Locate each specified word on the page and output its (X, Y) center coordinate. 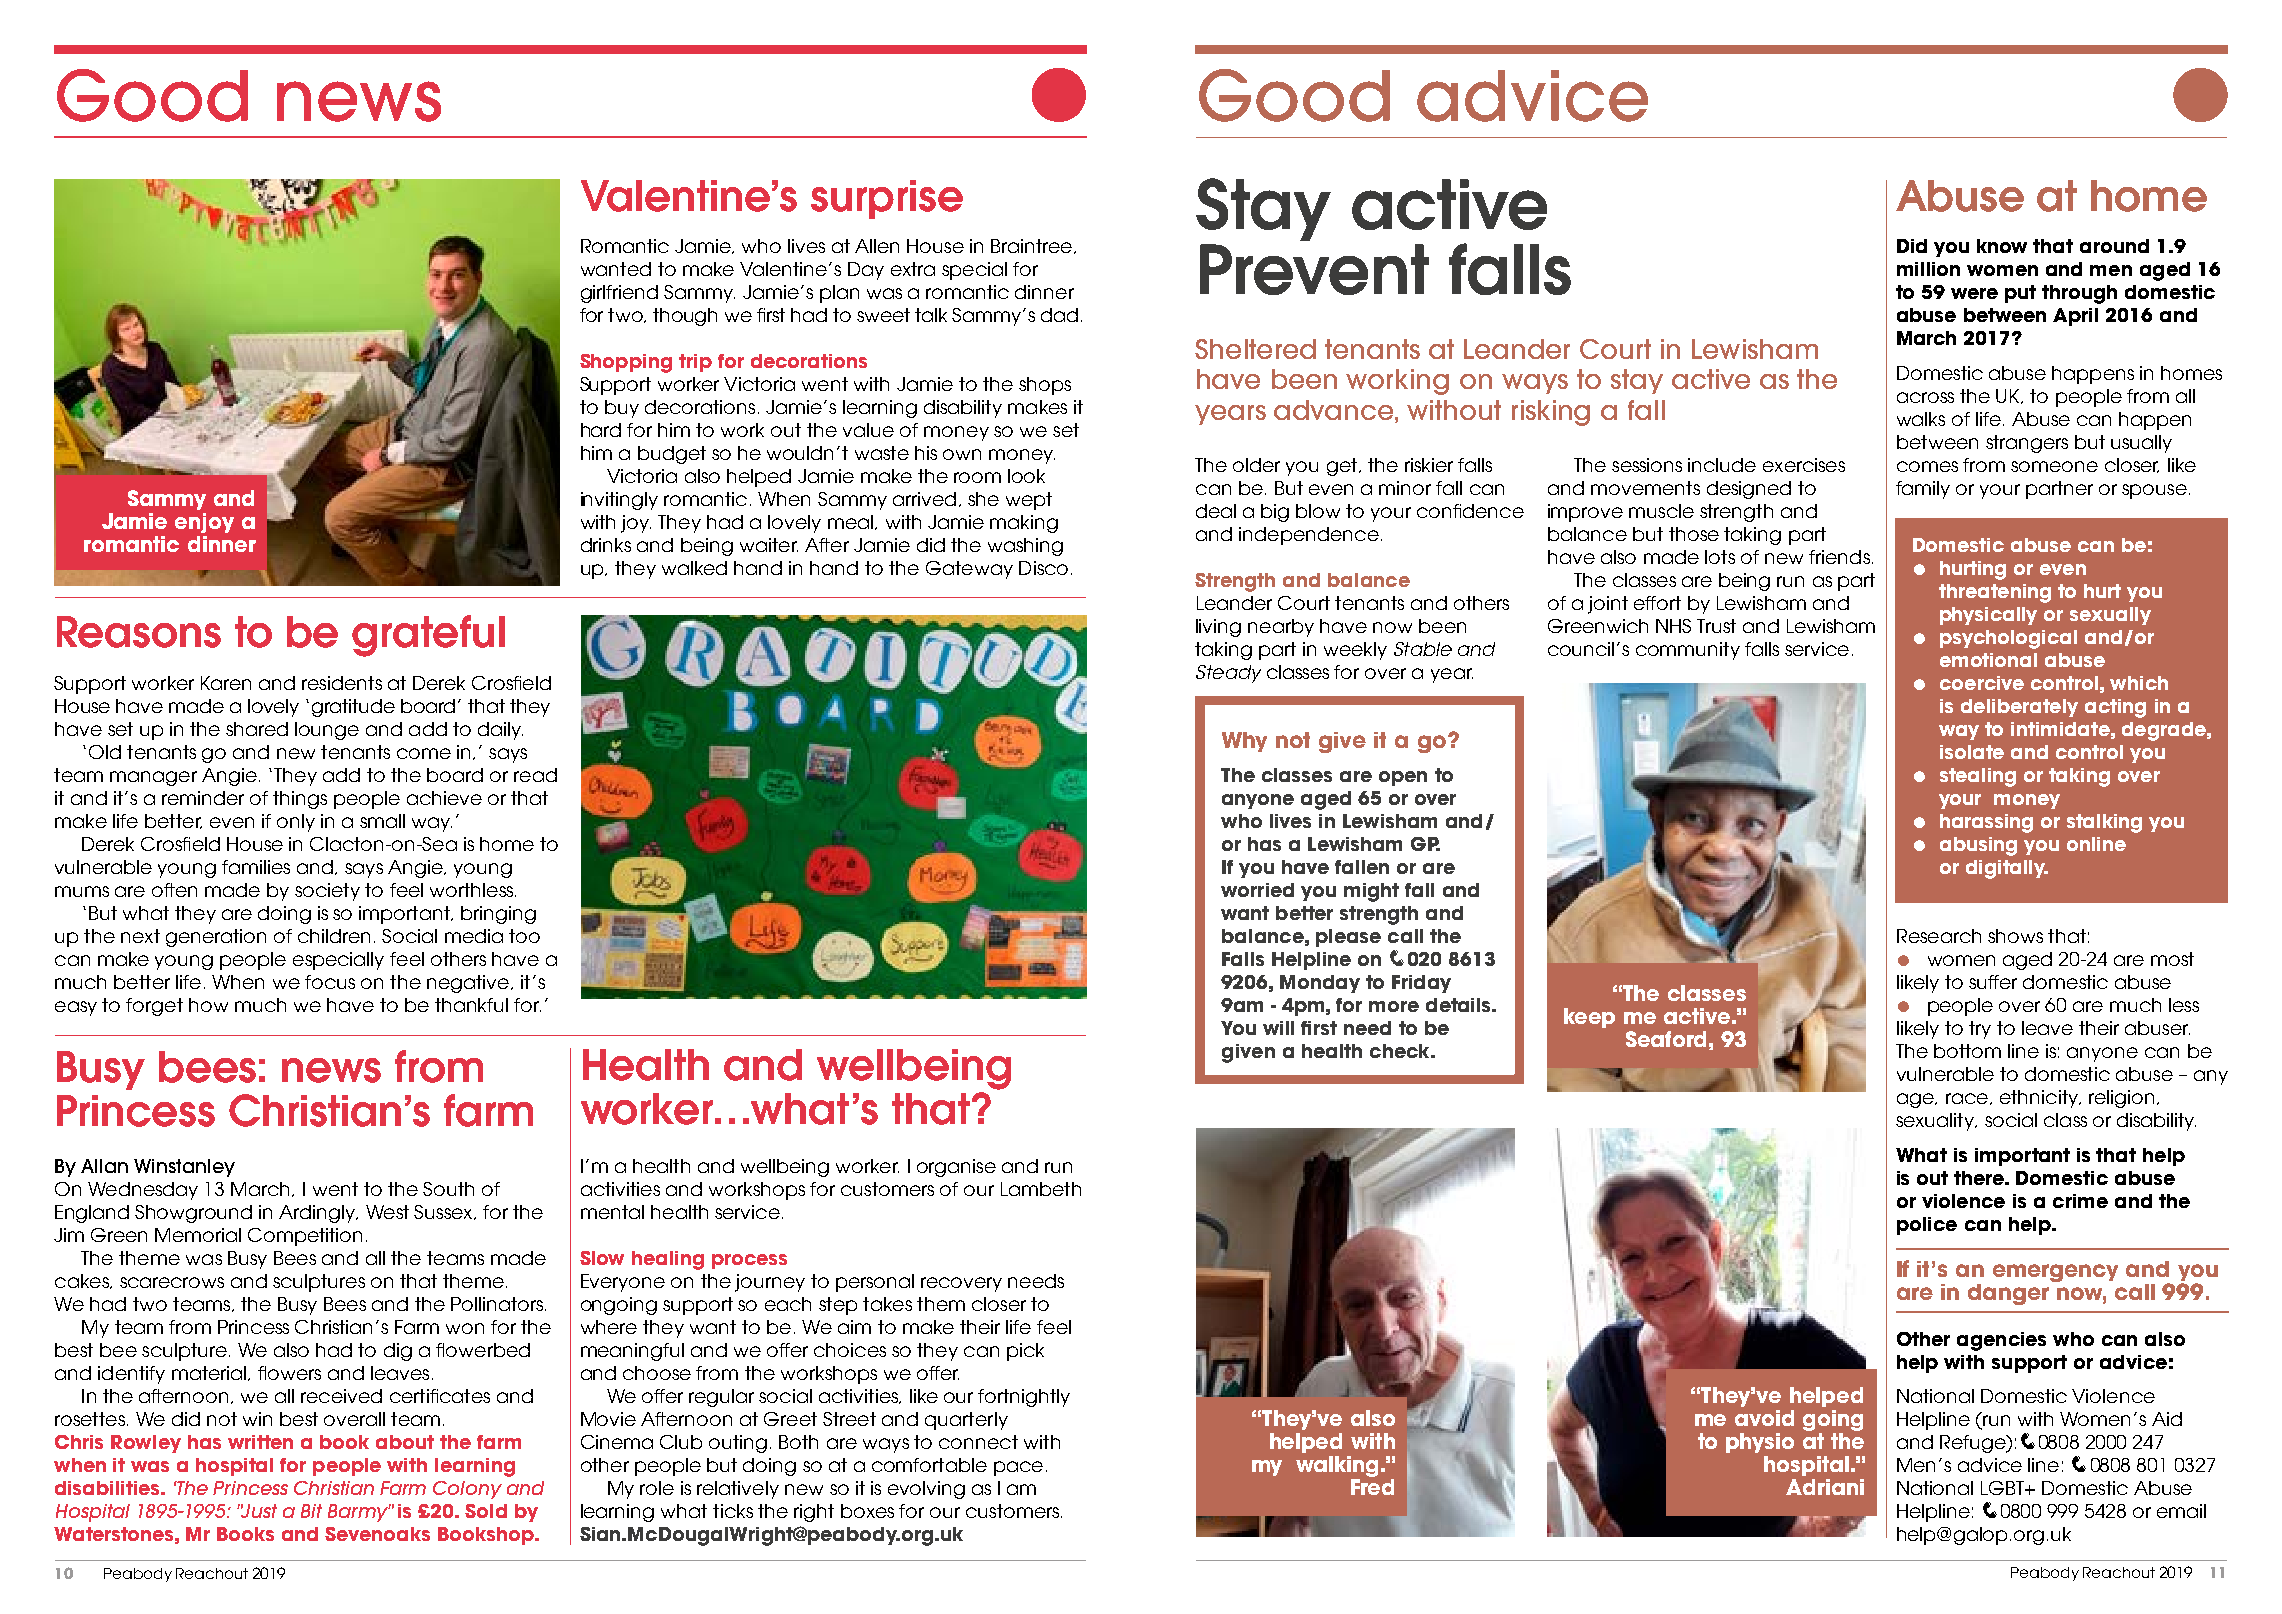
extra (913, 269)
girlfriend (619, 294)
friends (1839, 557)
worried (1257, 890)
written (260, 1442)
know (2002, 246)
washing (1025, 547)
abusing (1978, 846)
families (256, 867)
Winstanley (184, 1168)
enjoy (204, 523)
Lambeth (1041, 1189)
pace (1018, 1468)
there (1980, 1178)
